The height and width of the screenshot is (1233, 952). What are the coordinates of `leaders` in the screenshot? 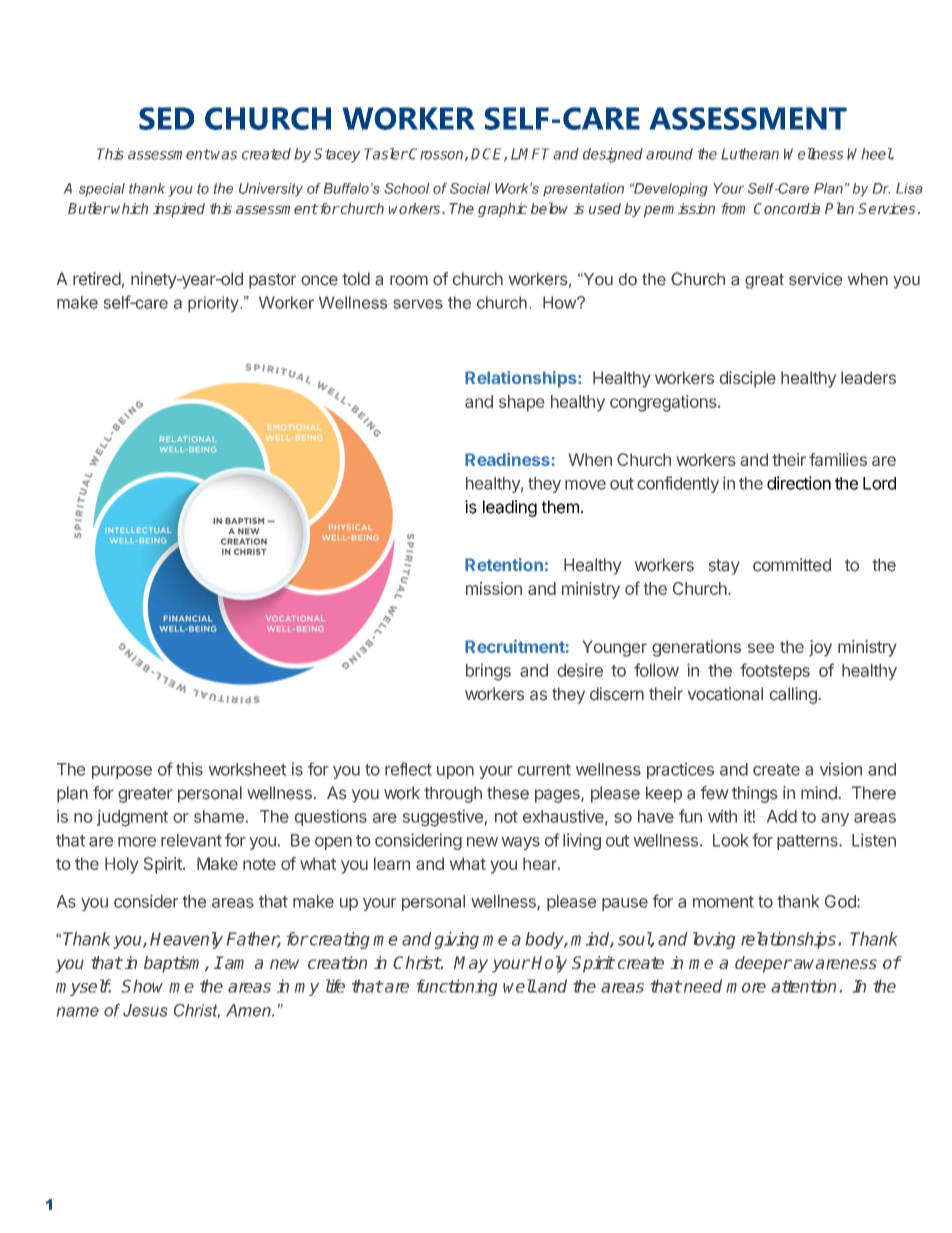 It's located at (868, 377).
